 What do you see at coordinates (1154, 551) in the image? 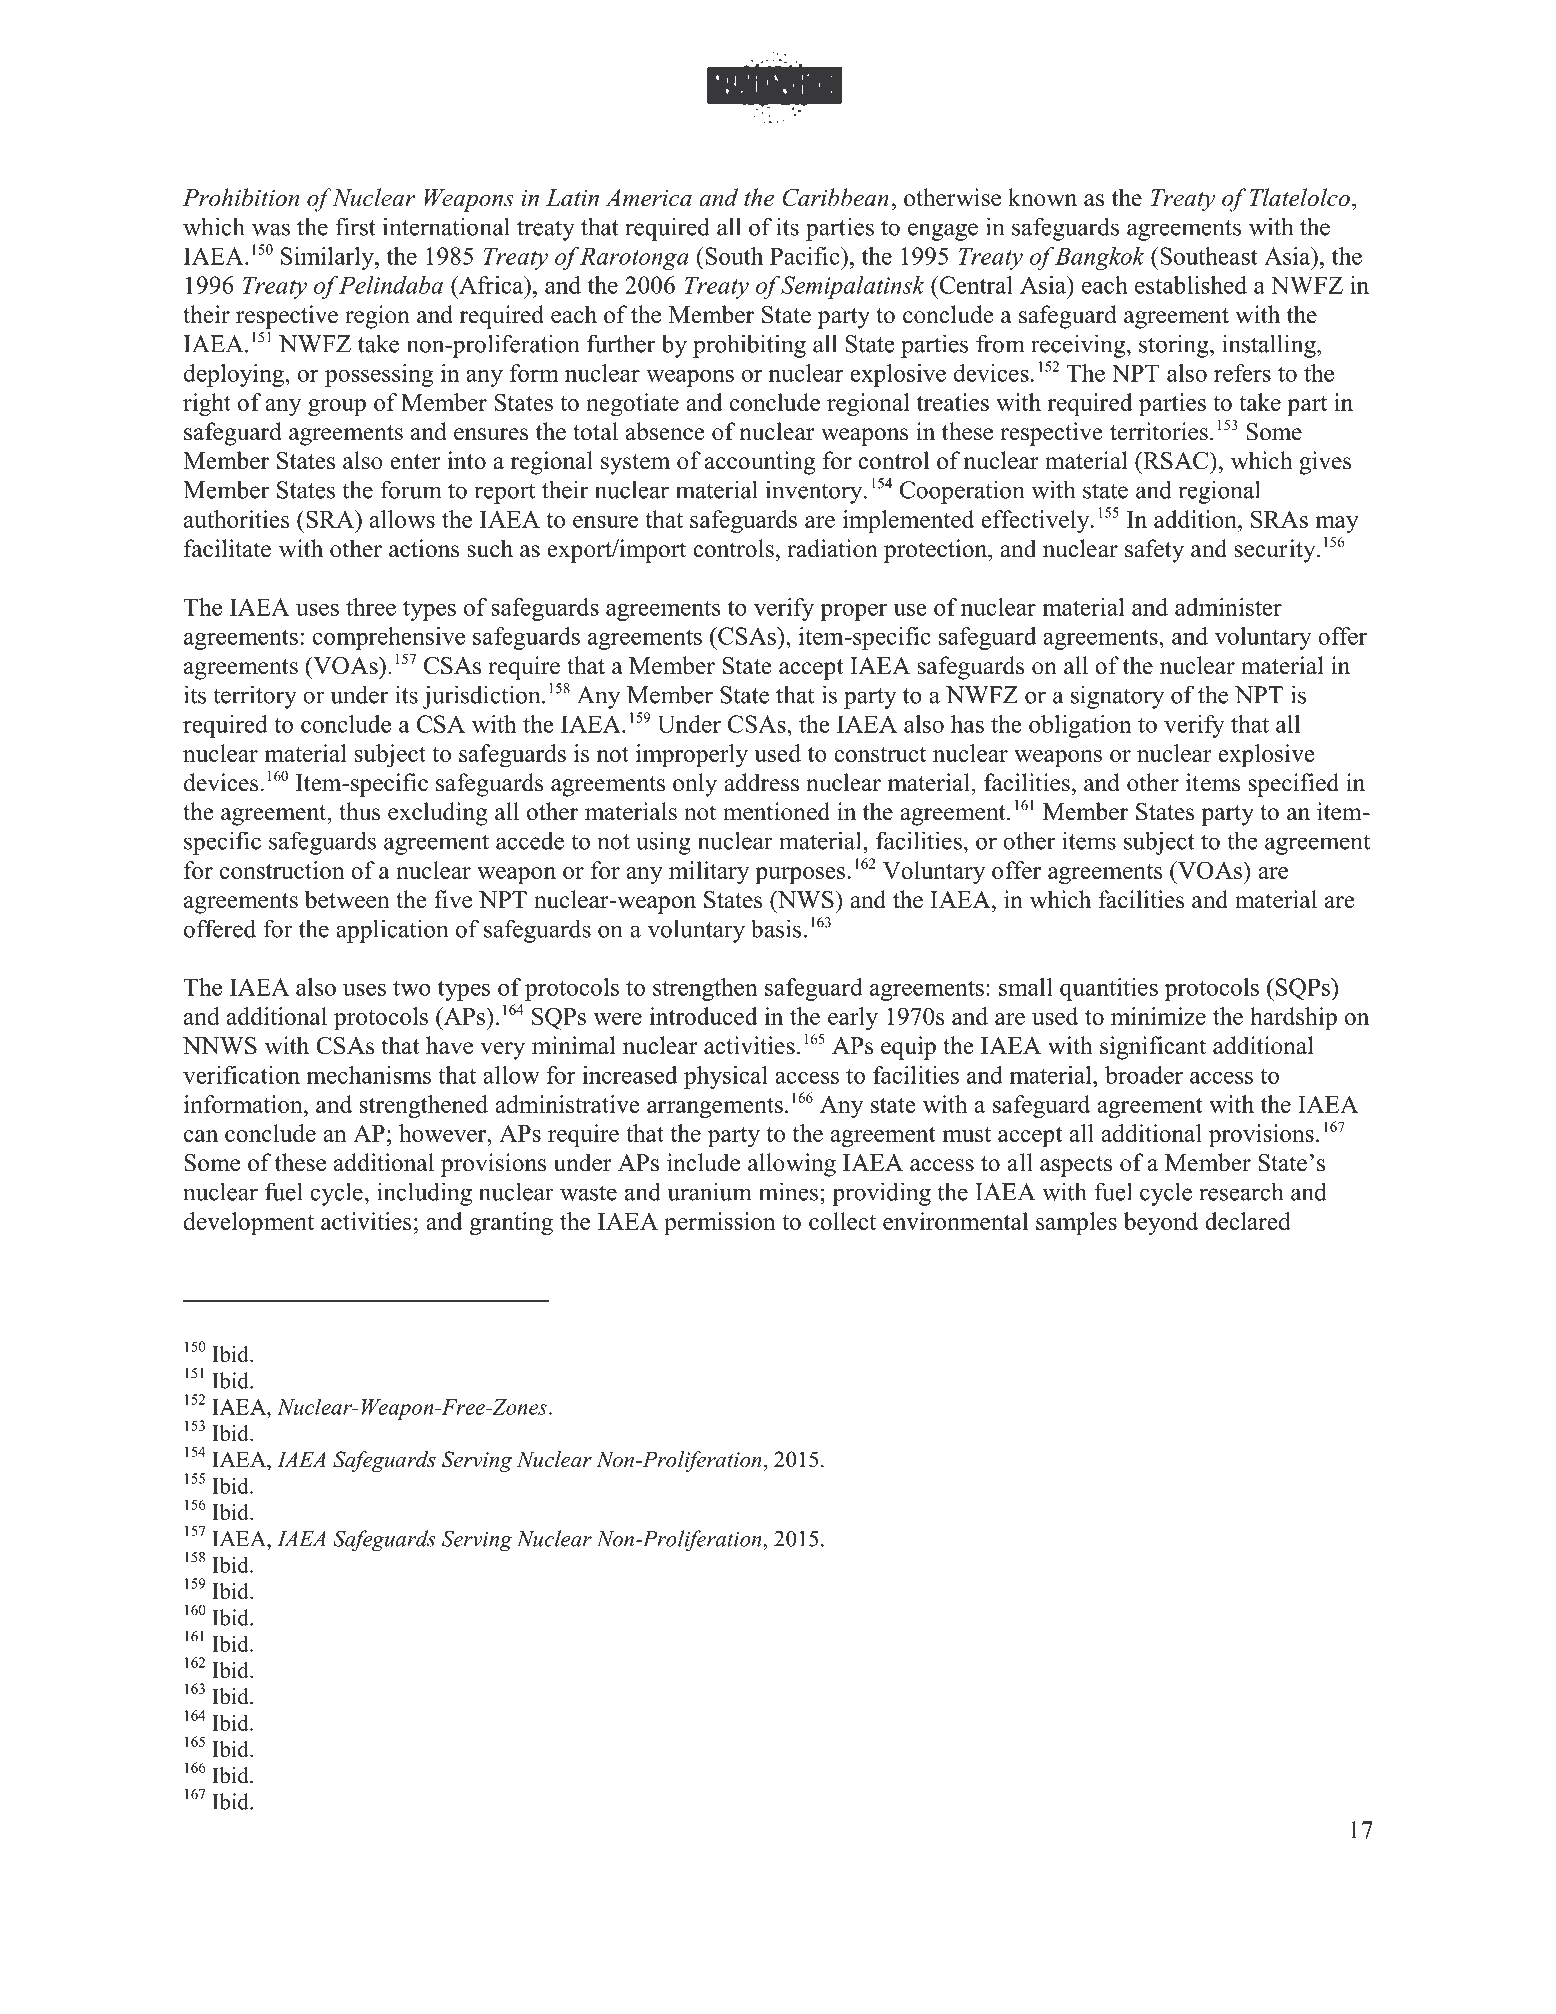
I see `safety` at bounding box center [1154, 551].
